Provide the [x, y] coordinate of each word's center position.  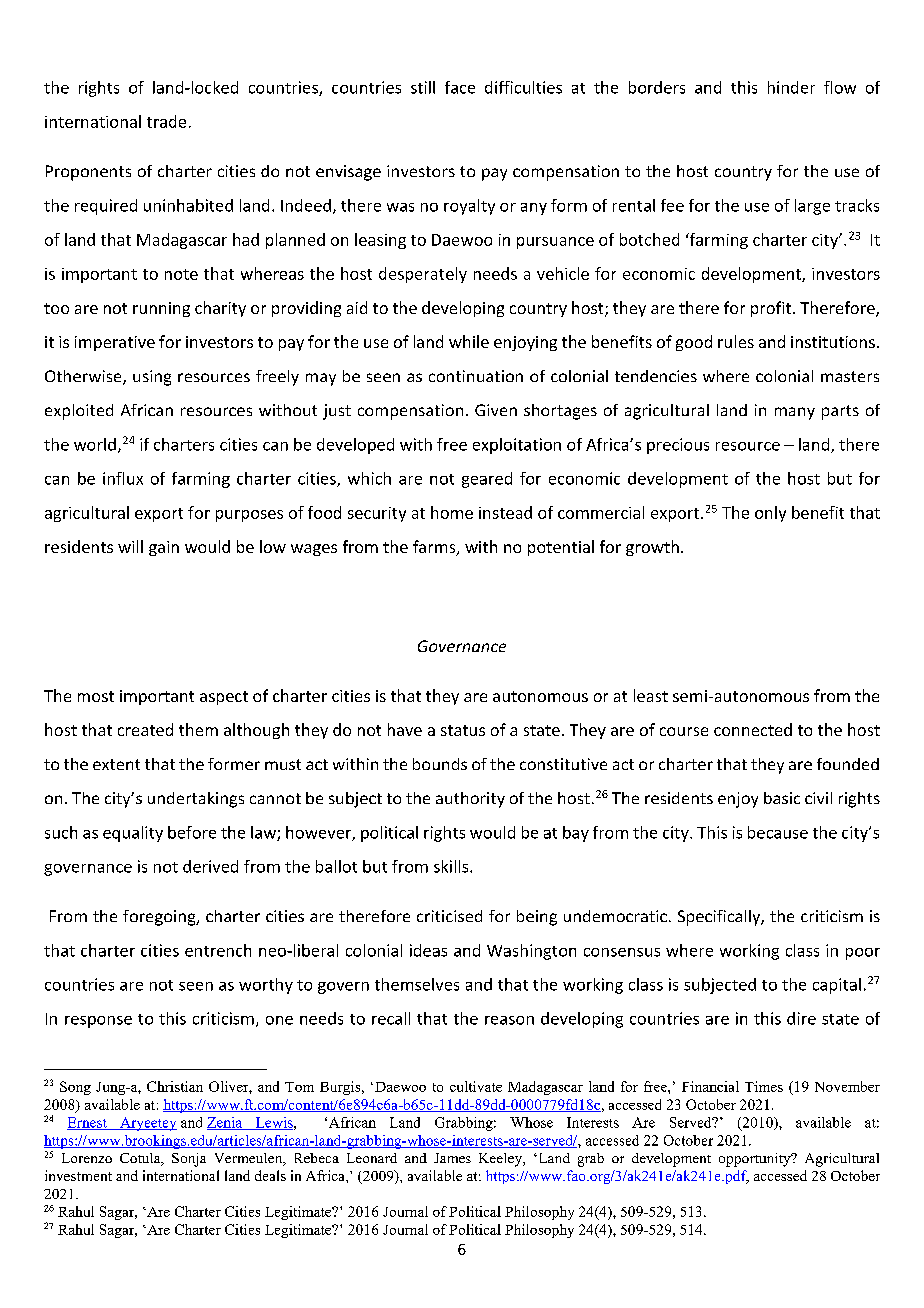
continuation [476, 376]
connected [753, 729]
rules [736, 341]
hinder [791, 87]
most [96, 696]
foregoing [160, 918]
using [152, 378]
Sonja [189, 1160]
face [460, 87]
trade [166, 121]
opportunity [756, 1160]
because [778, 832]
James [452, 1158]
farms [435, 548]
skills [452, 866]
